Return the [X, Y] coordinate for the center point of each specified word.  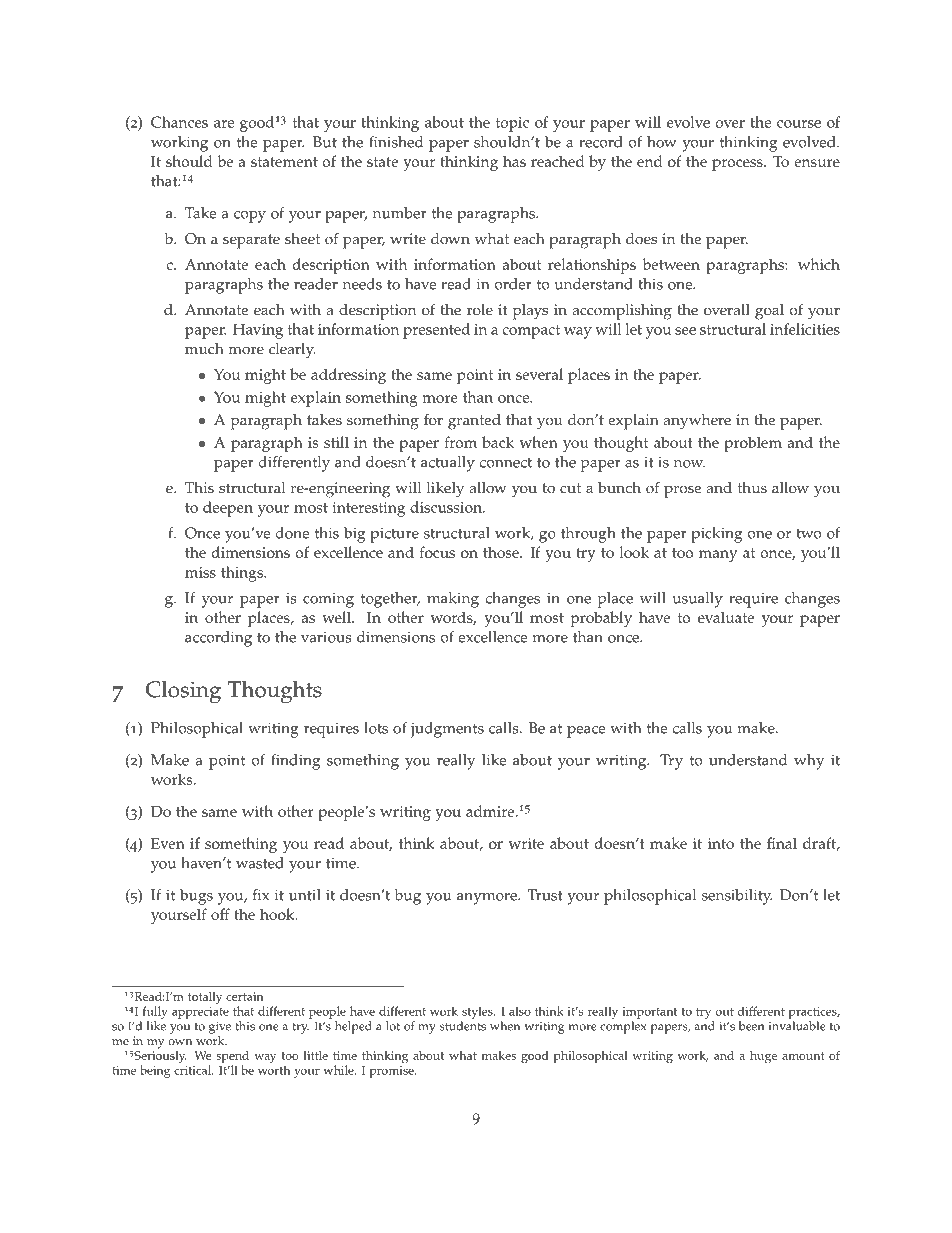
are [224, 124]
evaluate [726, 617]
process [738, 165]
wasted [260, 863]
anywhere [697, 422]
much [204, 349]
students [463, 1026]
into [721, 843]
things [243, 574]
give [220, 1028]
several [539, 374]
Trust [545, 895]
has [514, 161]
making [453, 600]
